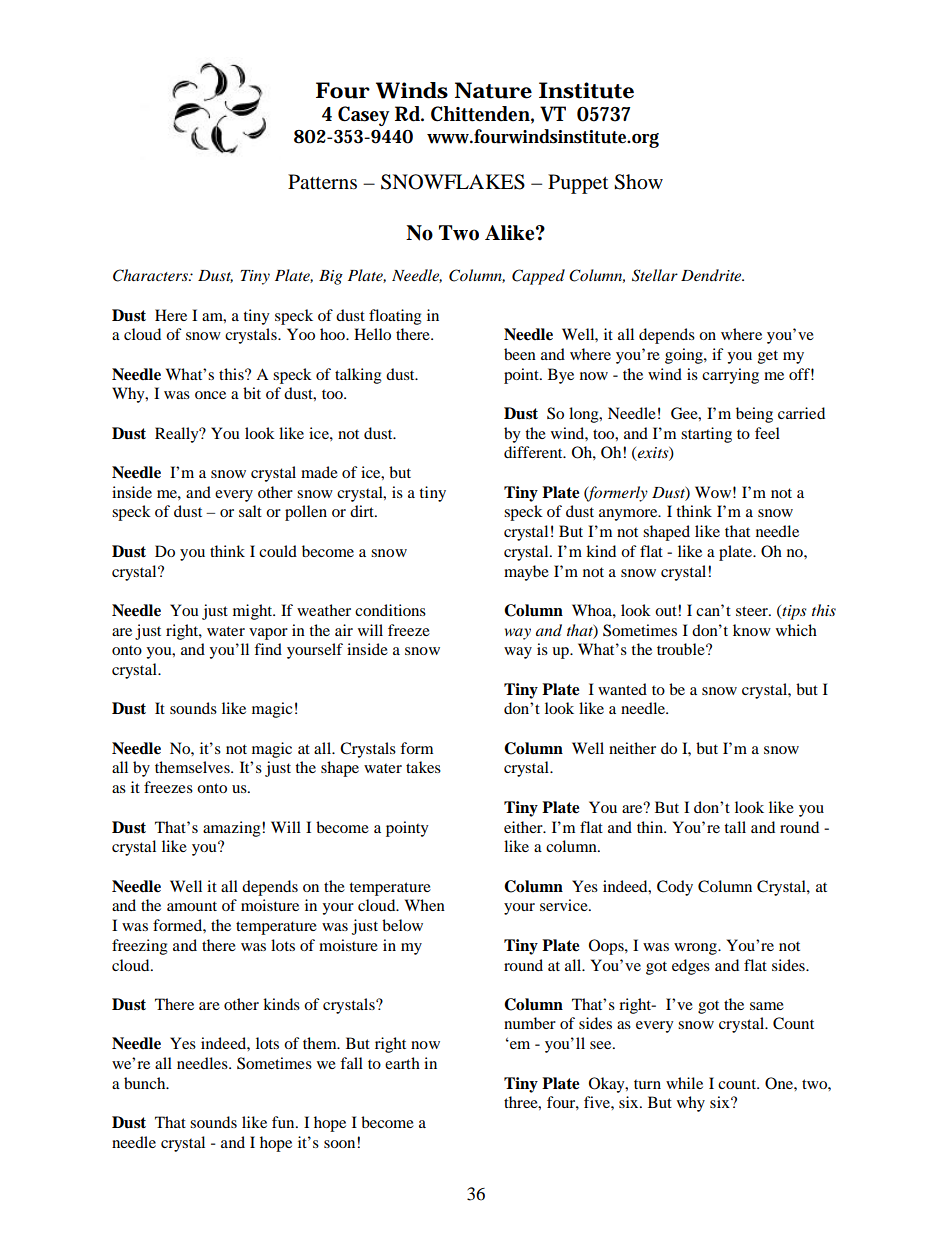 The height and width of the image is (1233, 952). What do you see at coordinates (730, 376) in the image?
I see `carrying` at bounding box center [730, 376].
